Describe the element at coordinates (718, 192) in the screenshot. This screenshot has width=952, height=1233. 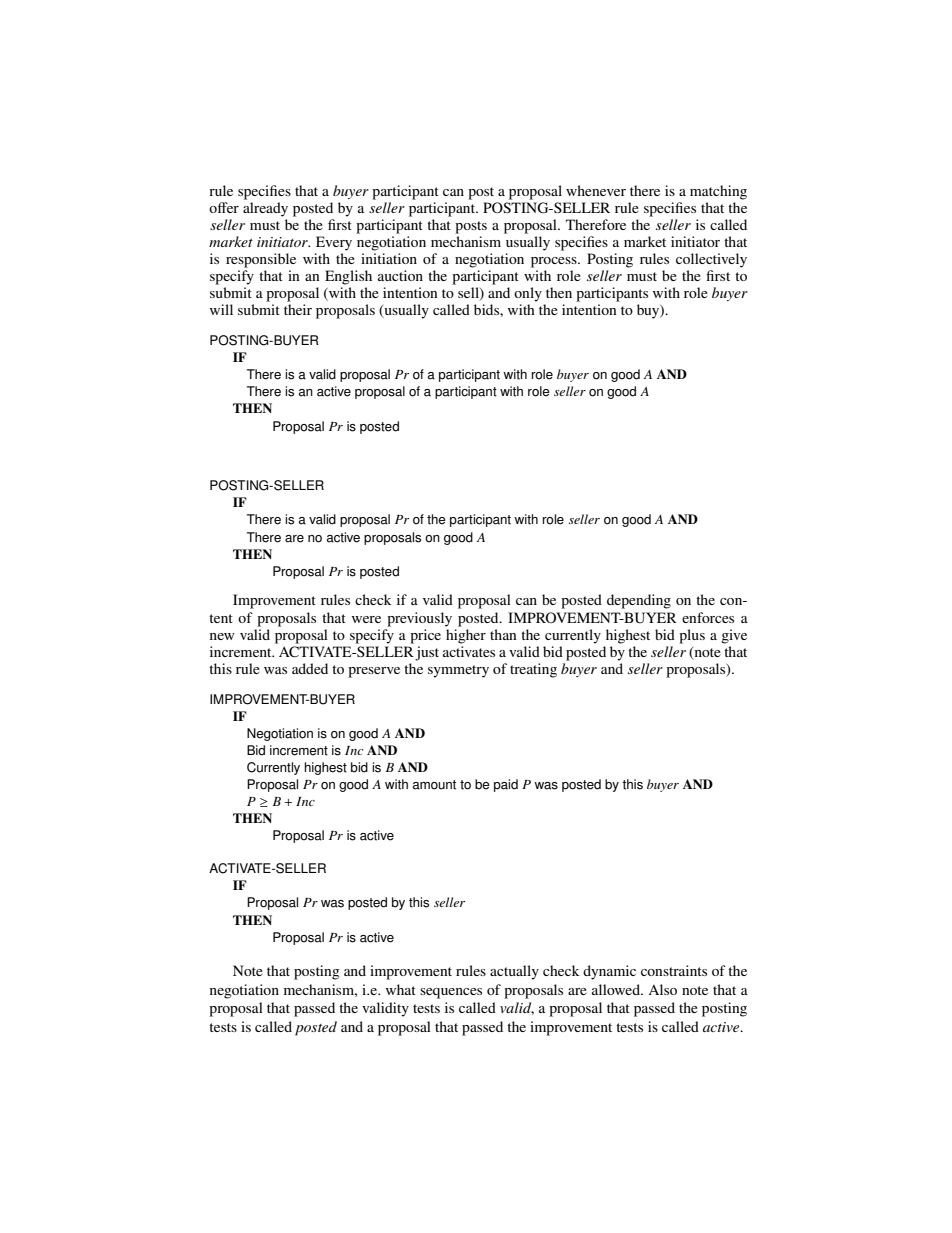
I see `matching` at that location.
